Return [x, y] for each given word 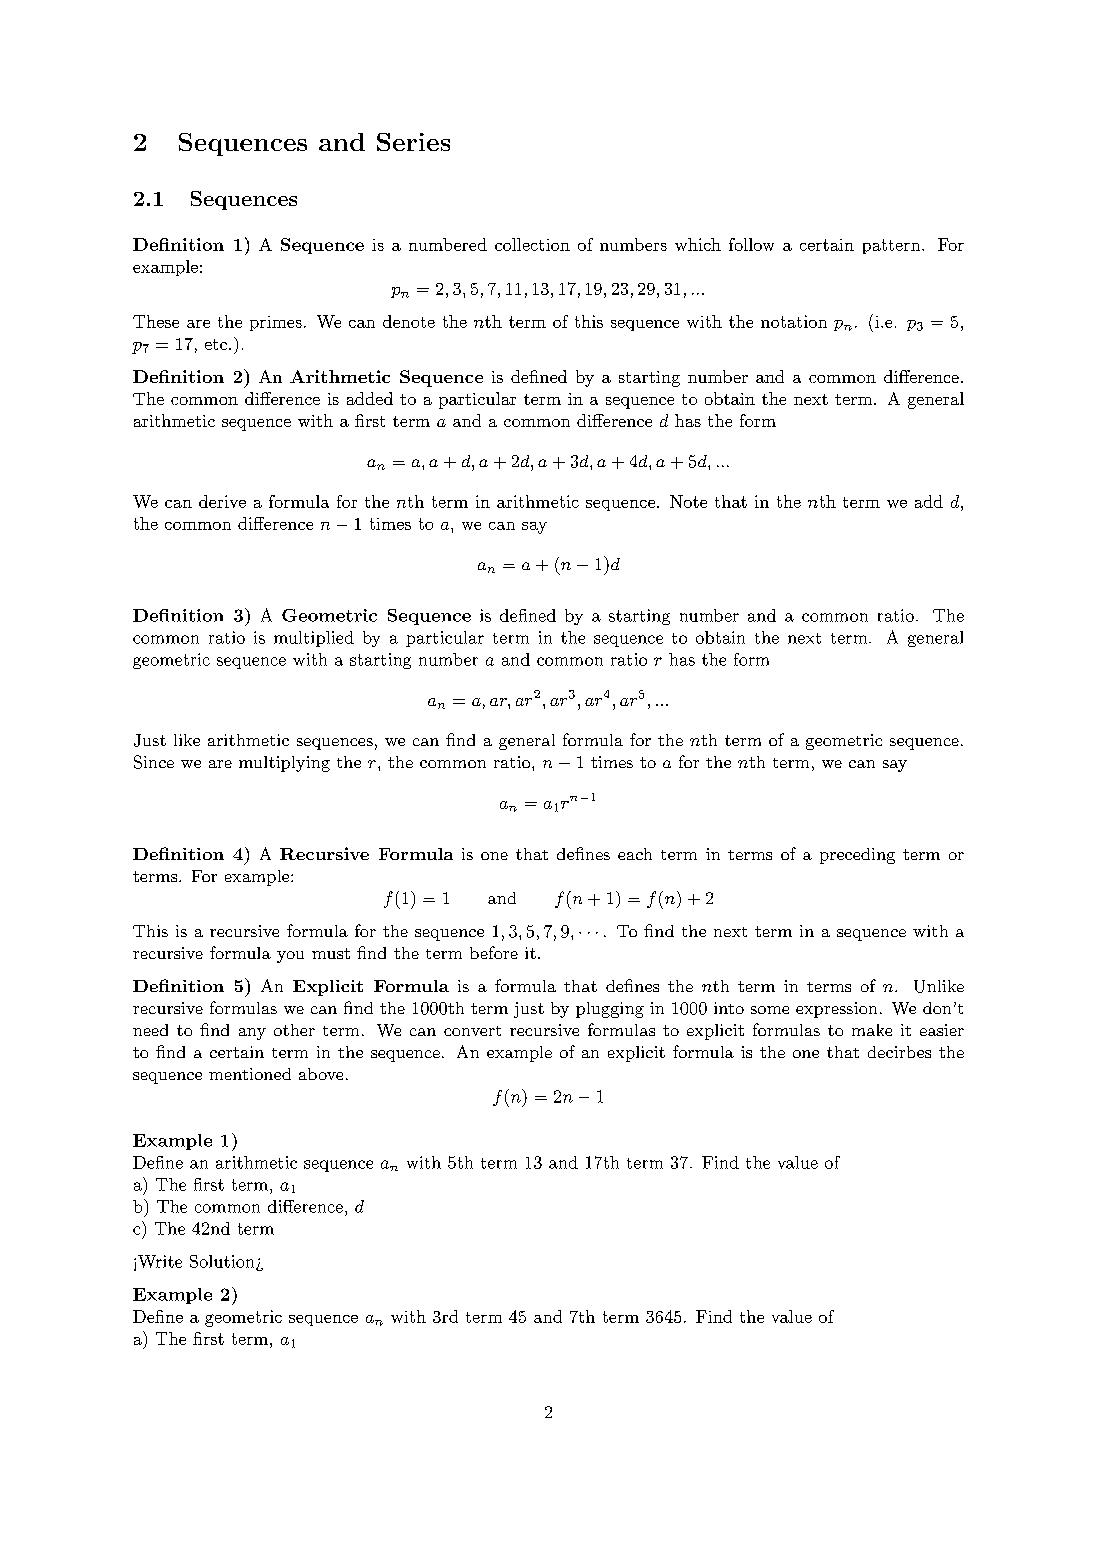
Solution [223, 1262]
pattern [891, 246]
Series [413, 142]
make [872, 1030]
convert [472, 1031]
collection [532, 244]
